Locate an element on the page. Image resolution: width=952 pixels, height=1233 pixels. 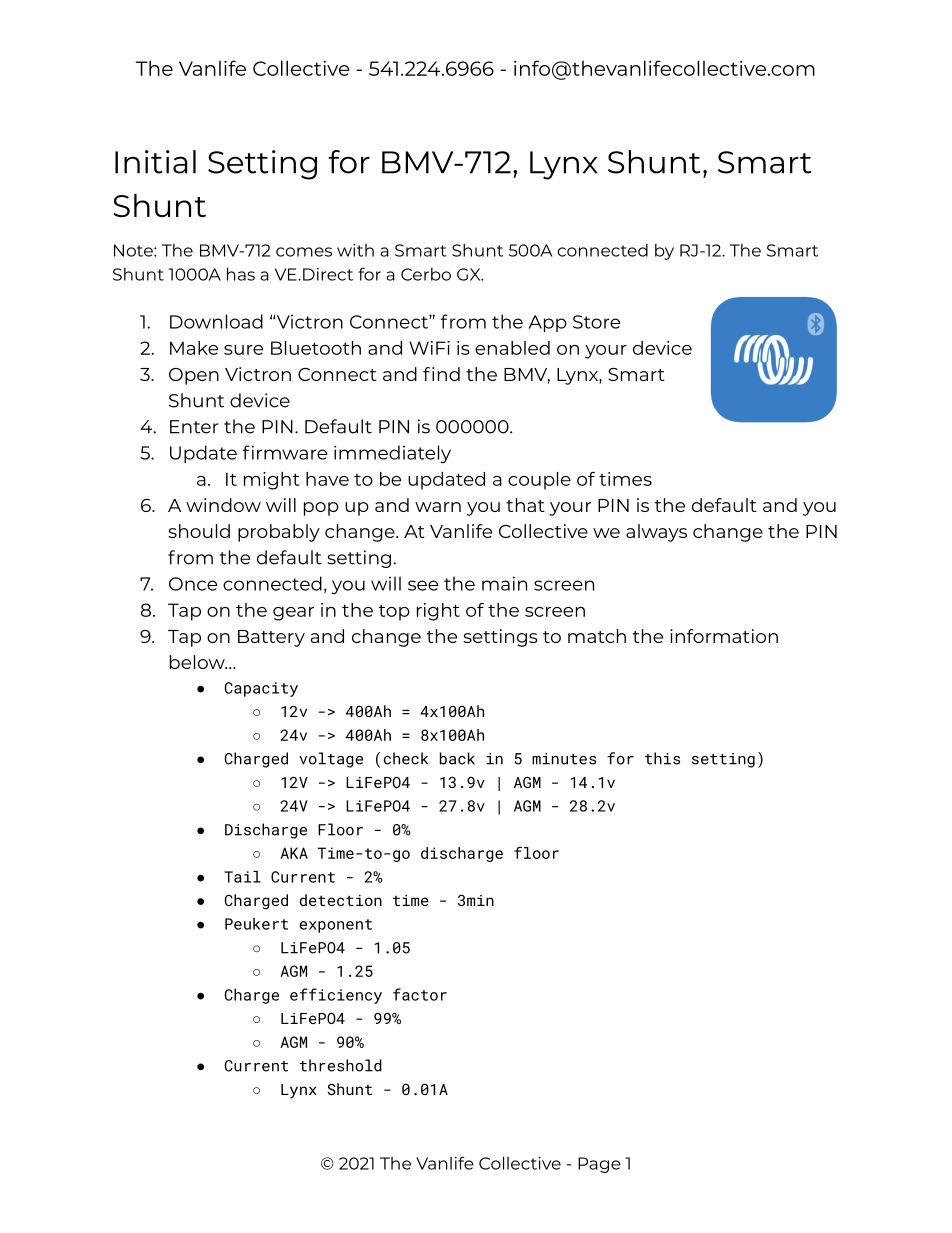
always is located at coordinates (656, 533).
